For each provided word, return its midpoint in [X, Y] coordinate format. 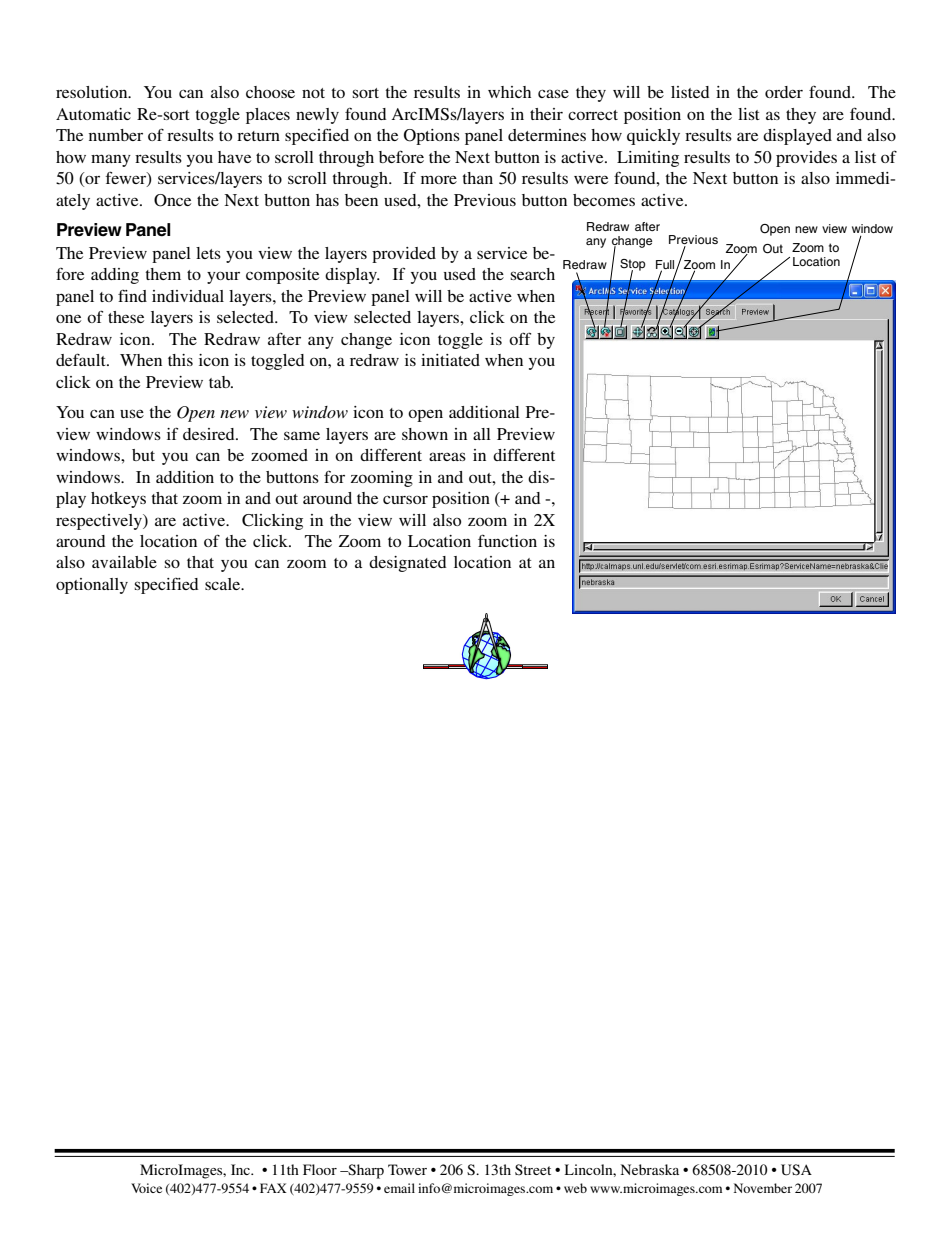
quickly [653, 137]
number [116, 135]
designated [407, 564]
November [763, 1188]
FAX [273, 1188]
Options [432, 137]
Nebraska [650, 1169]
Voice [146, 1188]
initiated [450, 360]
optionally [92, 586]
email [399, 1188]
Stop [633, 266]
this [180, 360]
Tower [407, 1169]
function [507, 540]
